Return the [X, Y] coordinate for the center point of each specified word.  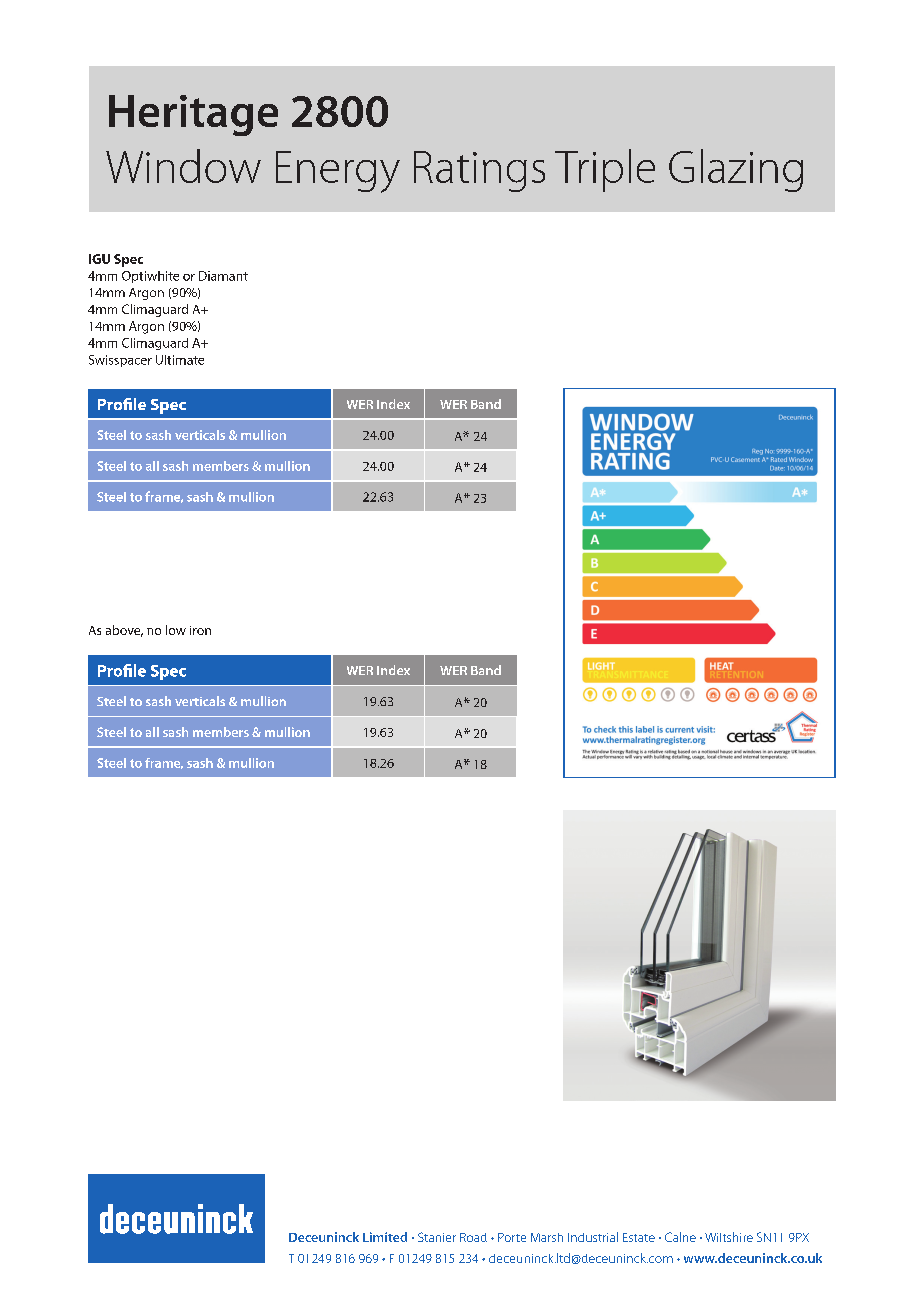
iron [200, 630]
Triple [605, 170]
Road [473, 1237]
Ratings [479, 171]
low [176, 630]
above [124, 631]
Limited [385, 1237]
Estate [639, 1237]
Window [183, 166]
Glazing [736, 170]
